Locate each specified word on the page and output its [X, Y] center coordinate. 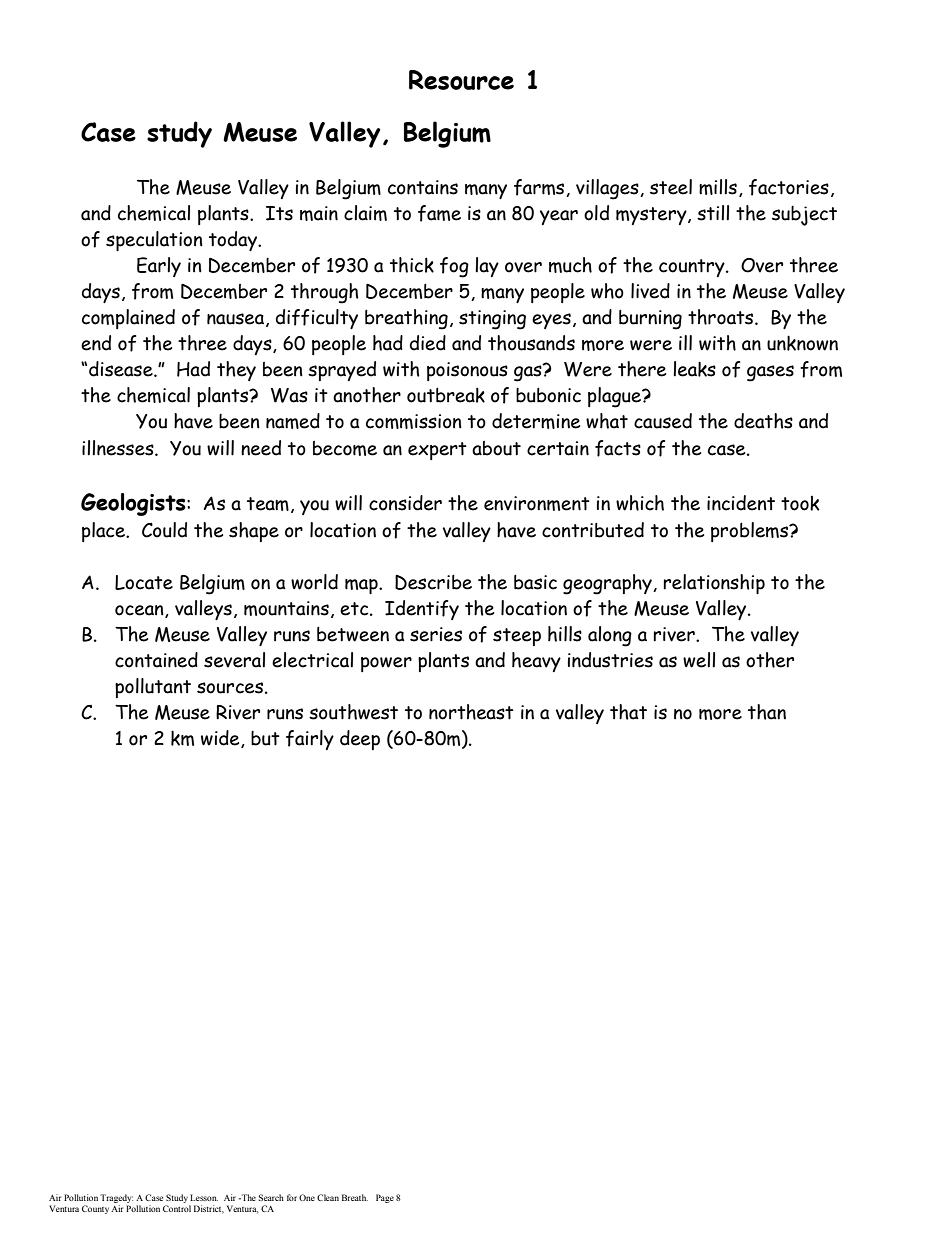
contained [156, 660]
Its [279, 213]
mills [718, 187]
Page [385, 1198]
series [436, 634]
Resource [461, 80]
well [699, 660]
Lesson [204, 1197]
